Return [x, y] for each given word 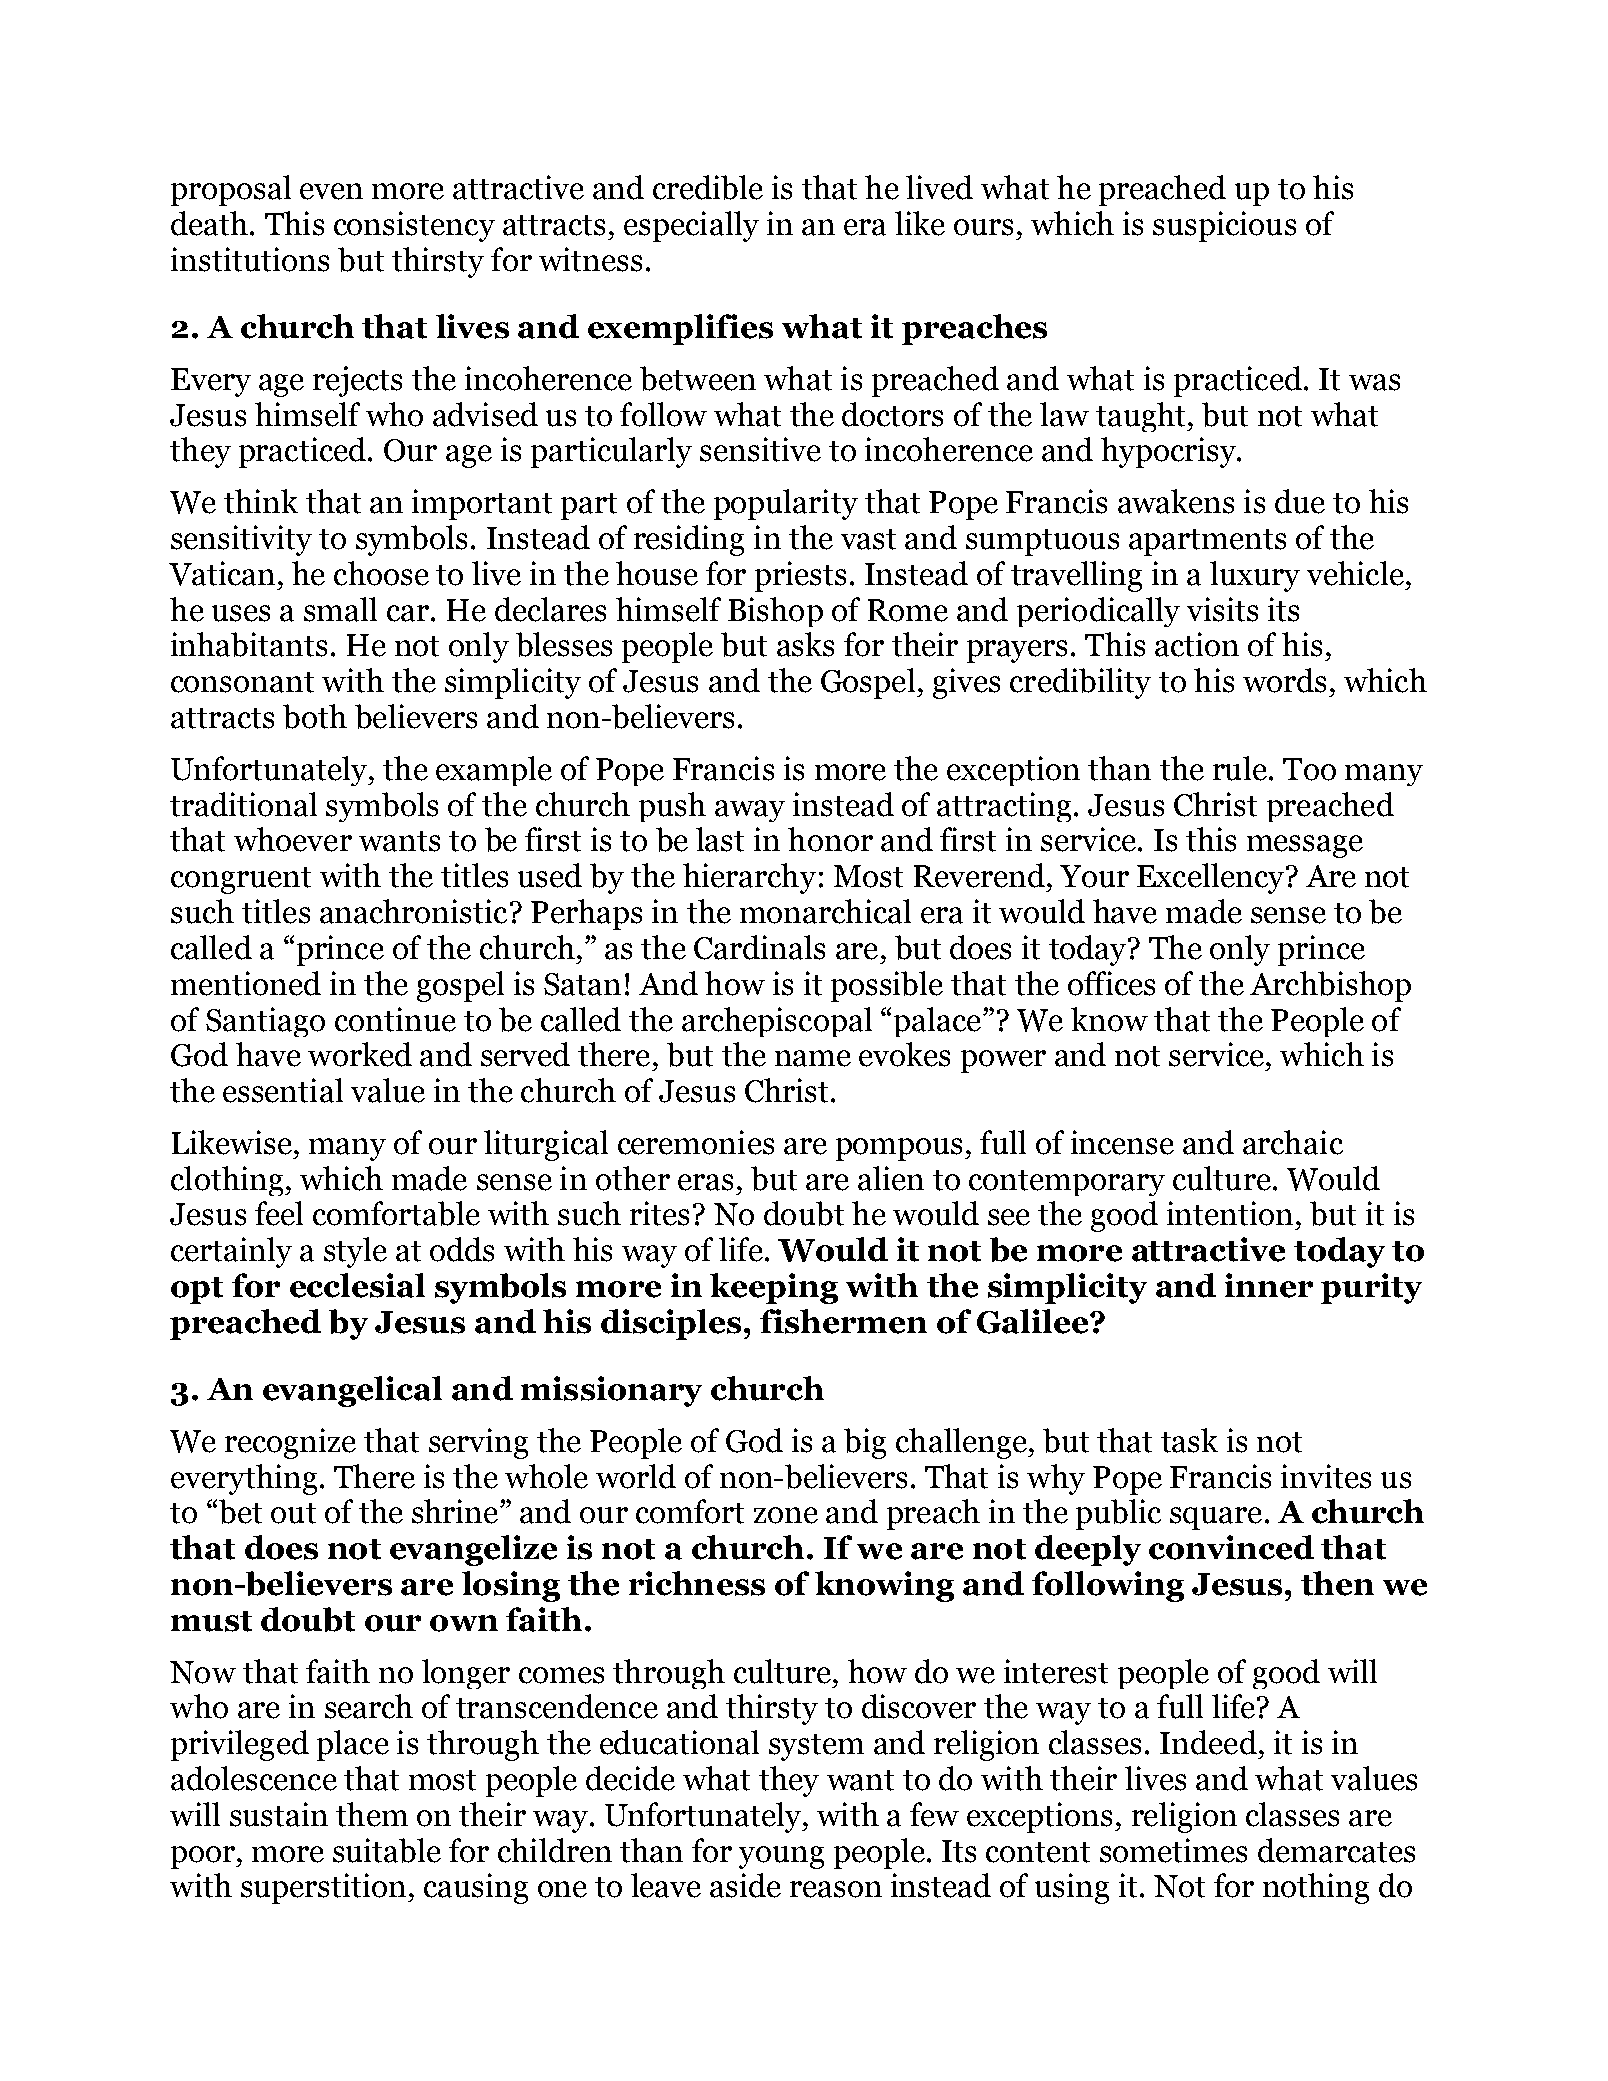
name [813, 1058]
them [372, 1814]
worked [360, 1054]
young [781, 1857]
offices [1111, 983]
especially [691, 226]
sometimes [1173, 1850]
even [331, 191]
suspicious [1224, 226]
